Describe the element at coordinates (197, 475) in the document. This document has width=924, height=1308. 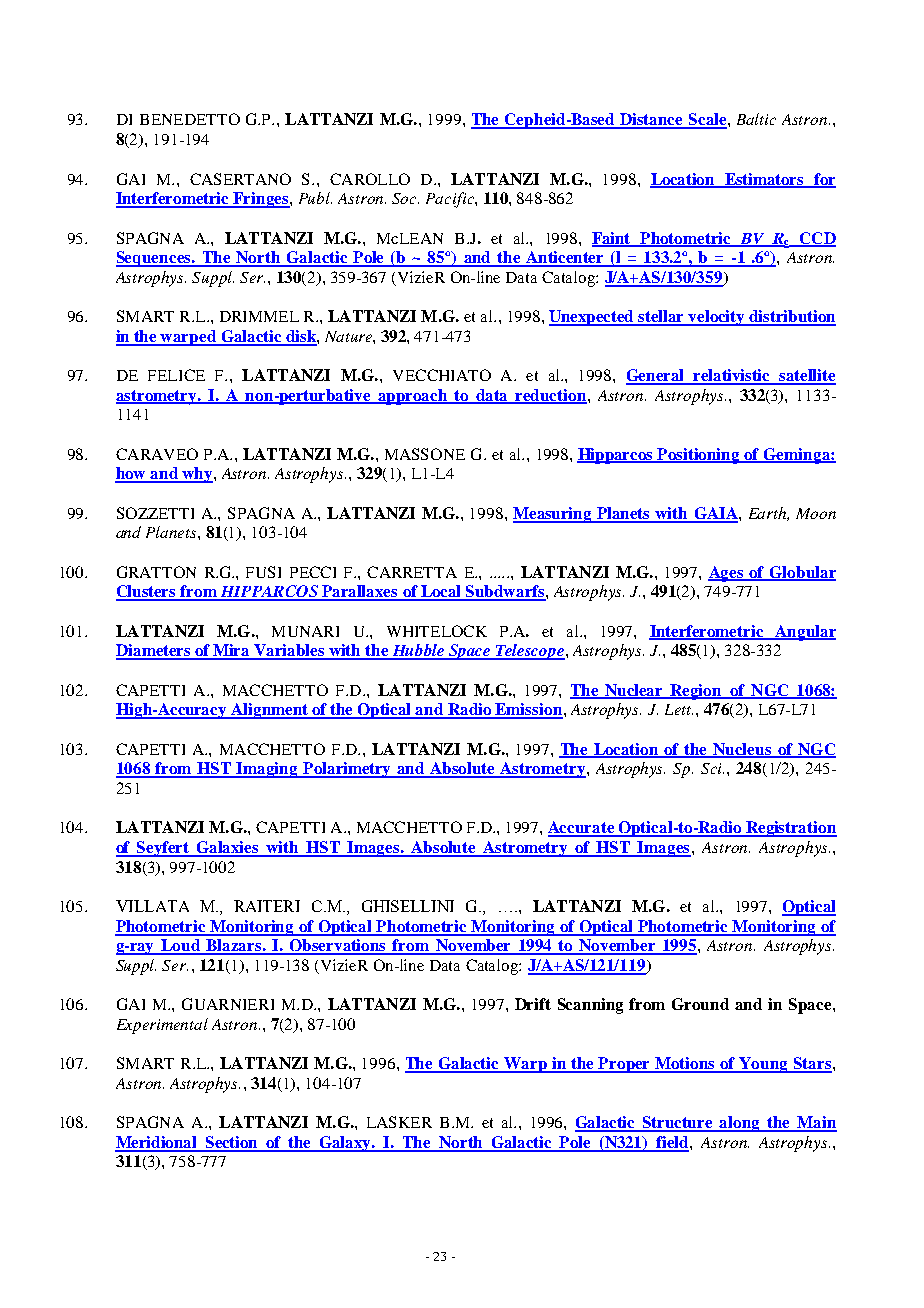
I see `why` at that location.
